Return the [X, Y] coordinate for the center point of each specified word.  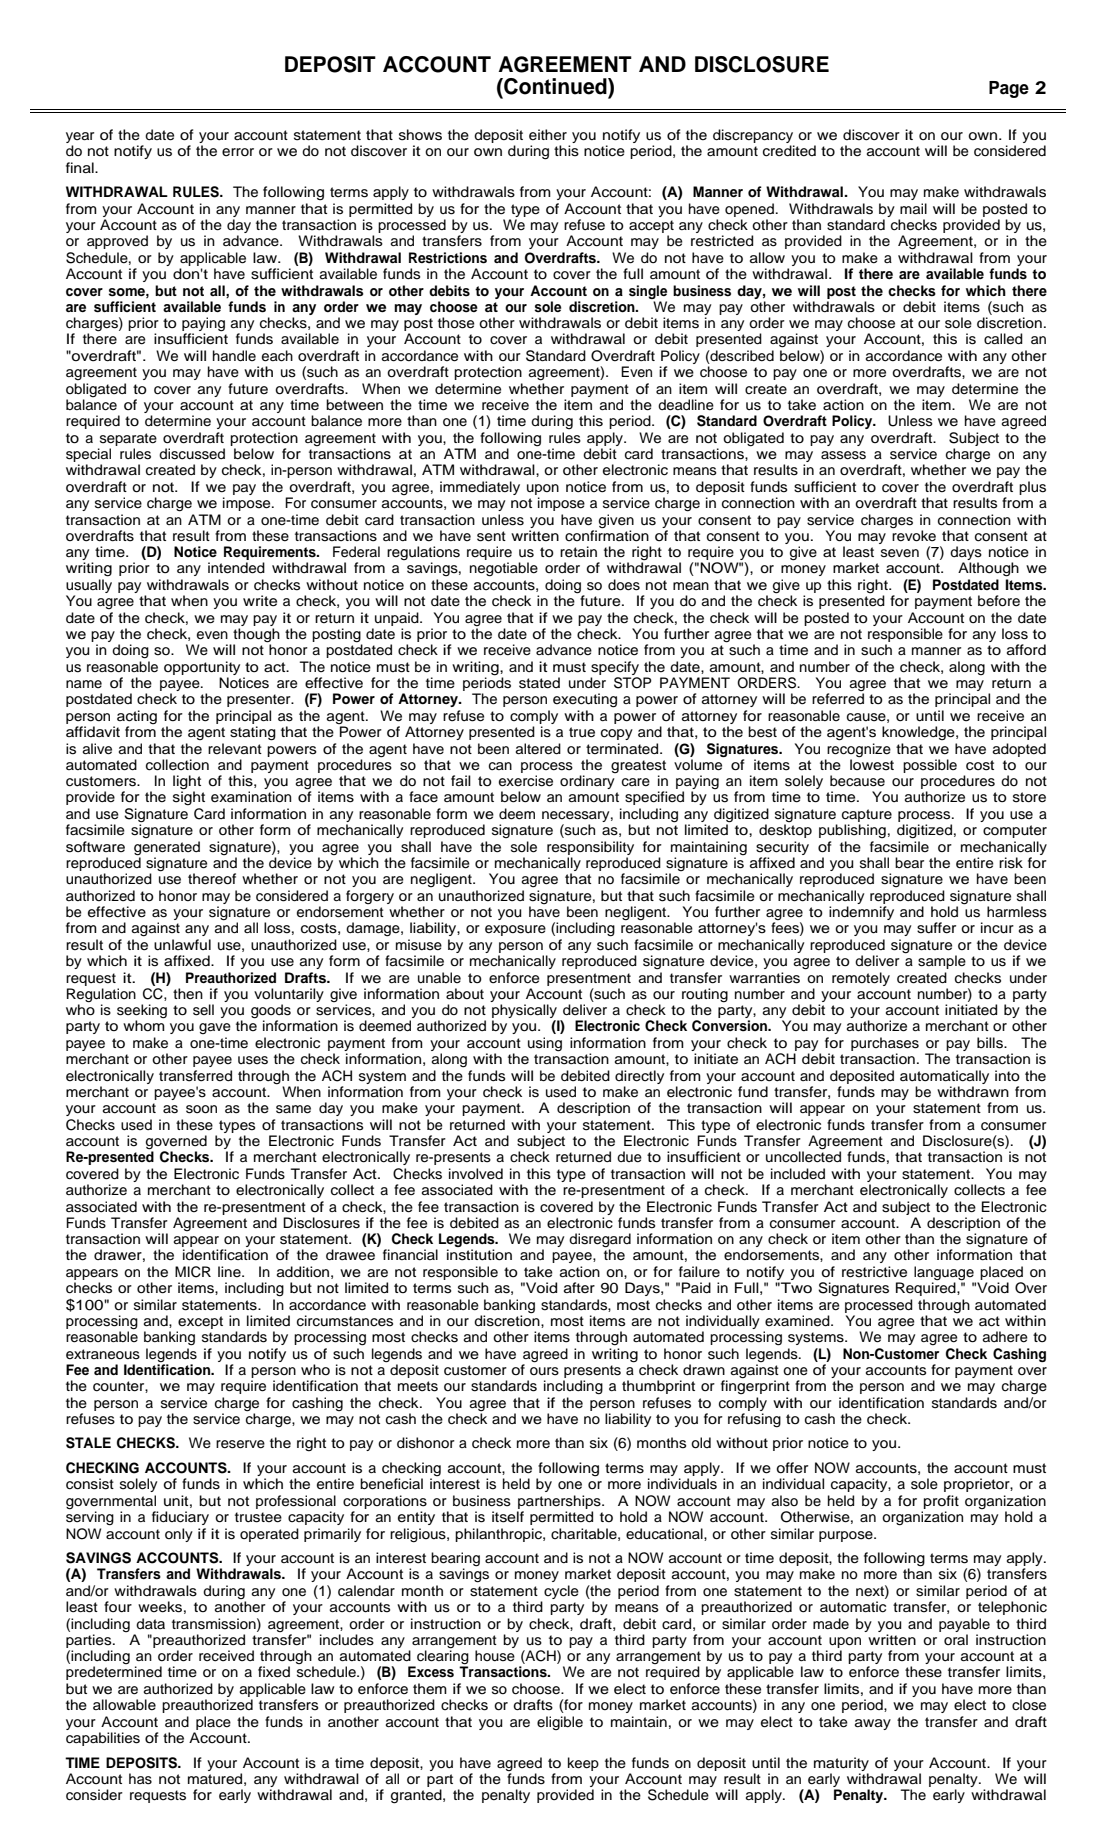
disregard [600, 1241]
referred [838, 698]
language [945, 1274]
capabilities [103, 1739]
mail [913, 209]
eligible [560, 1723]
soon [201, 1109]
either [548, 135]
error [238, 152]
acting [137, 717]
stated [539, 683]
